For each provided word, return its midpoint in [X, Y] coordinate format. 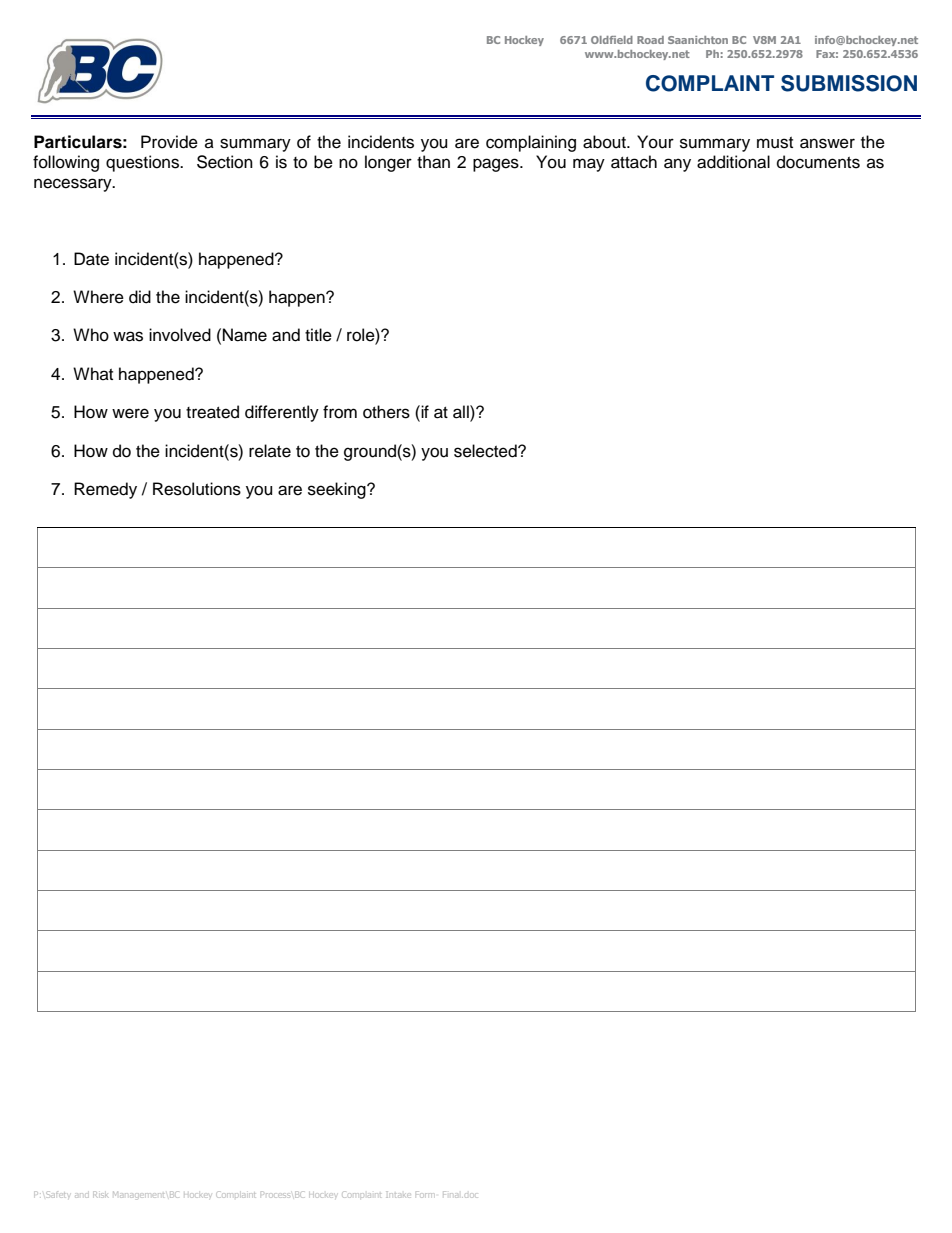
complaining [531, 143]
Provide [169, 142]
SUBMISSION [849, 83]
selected [486, 451]
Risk [100, 1194]
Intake [397, 1194]
